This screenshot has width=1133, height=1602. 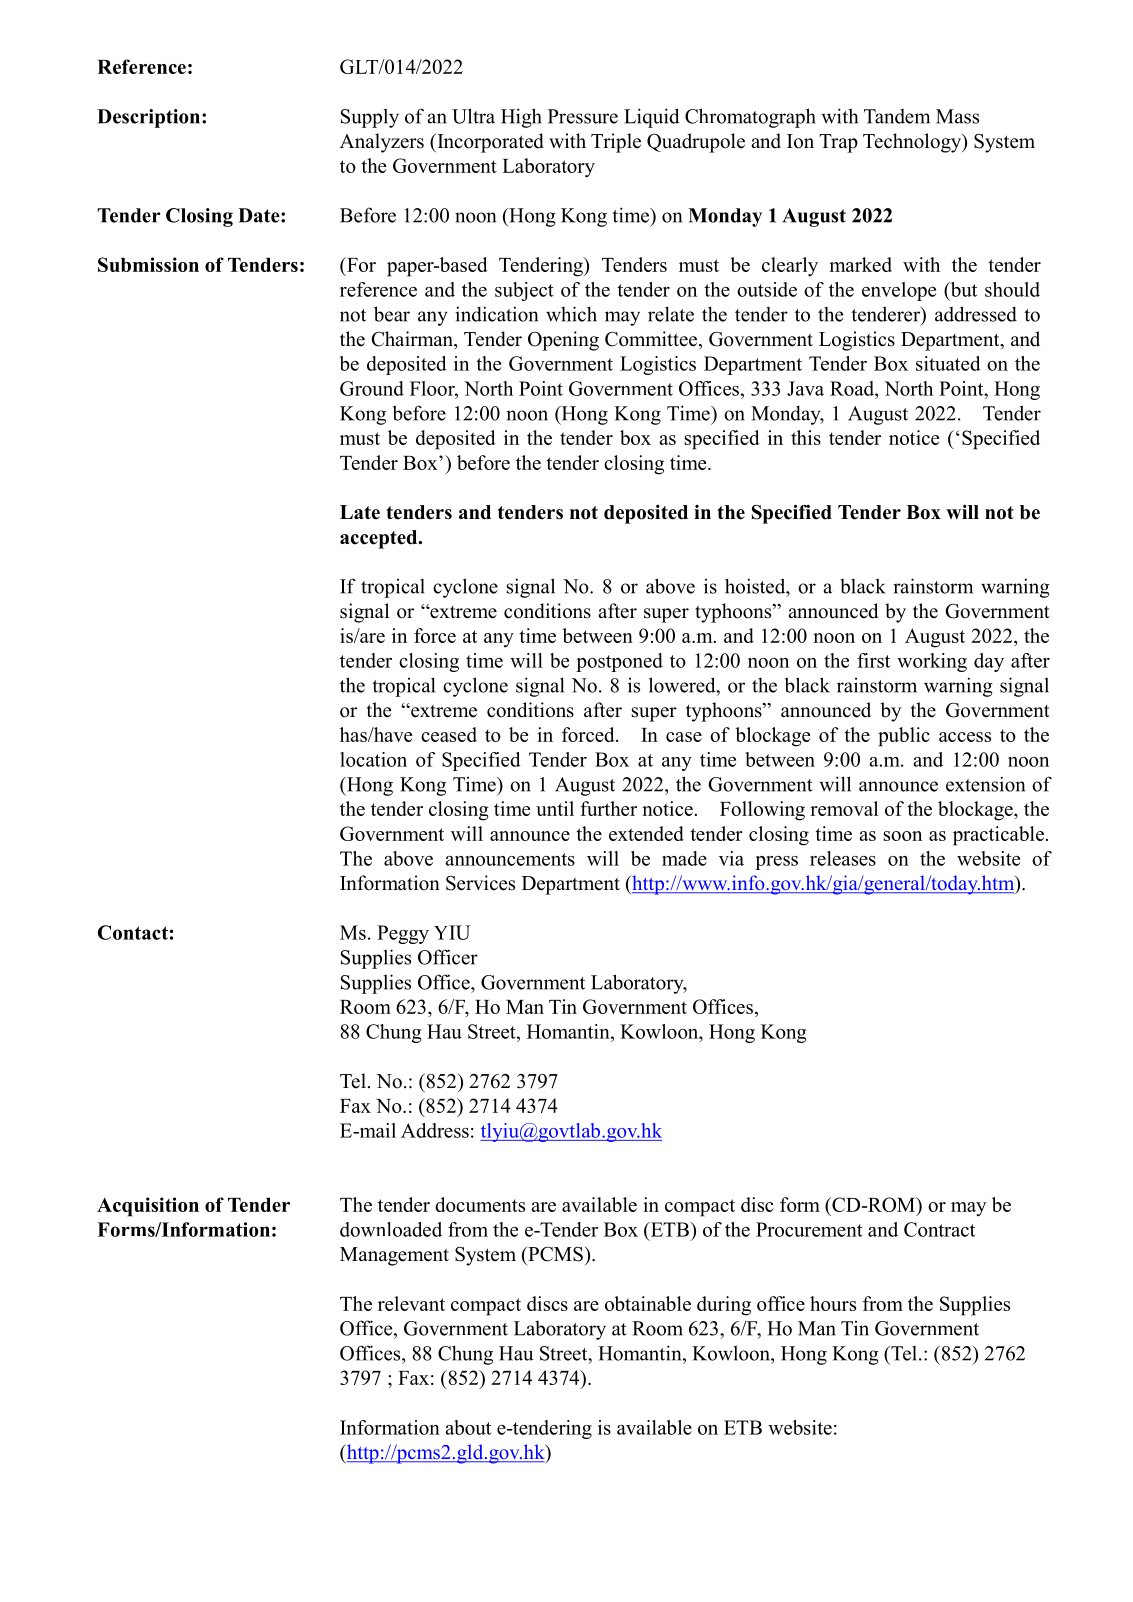 What do you see at coordinates (897, 116) in the screenshot?
I see `Tandem` at bounding box center [897, 116].
